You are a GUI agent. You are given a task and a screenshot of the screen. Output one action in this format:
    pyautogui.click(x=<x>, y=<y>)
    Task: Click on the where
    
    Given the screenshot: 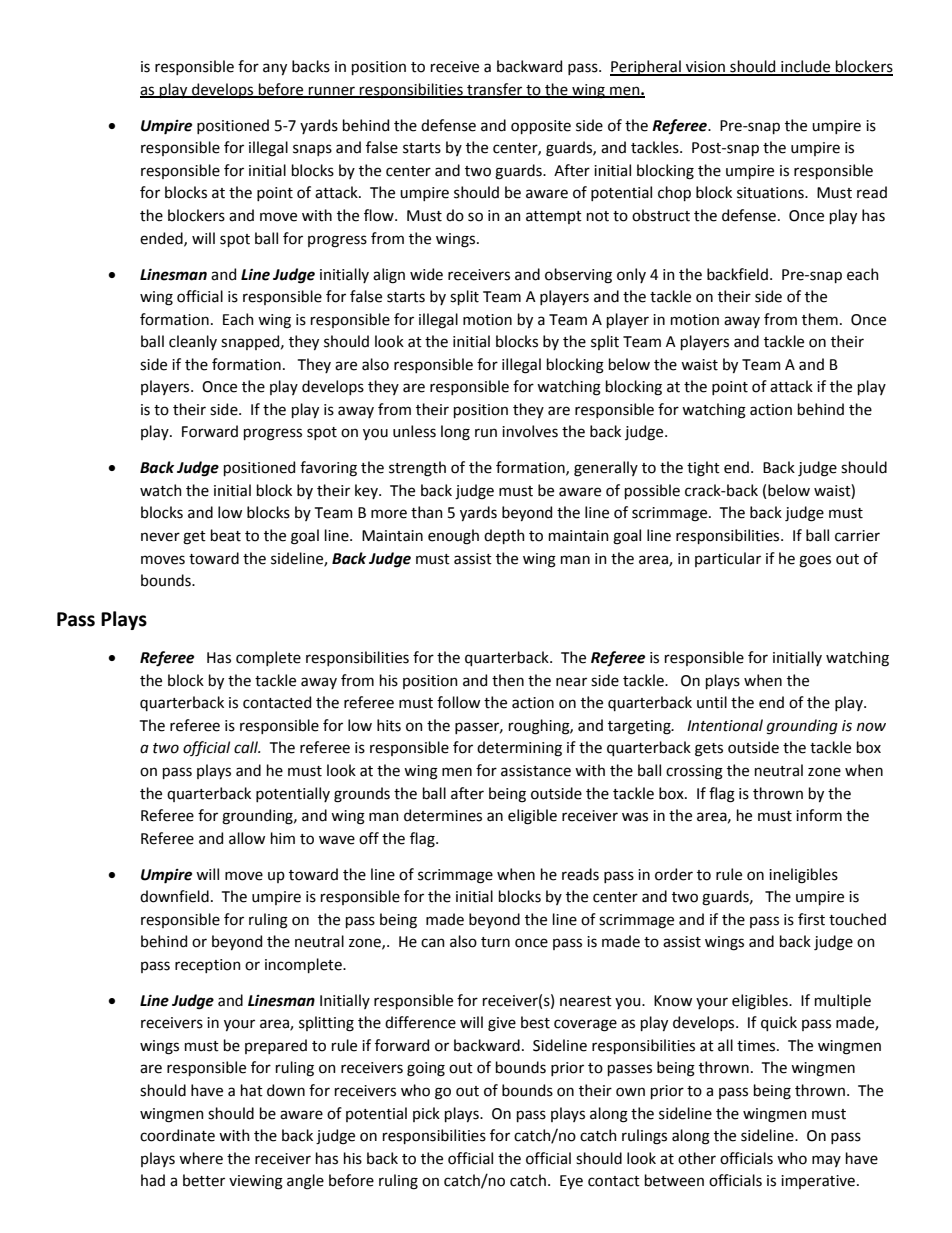 What is the action you would take?
    pyautogui.click(x=201, y=1158)
